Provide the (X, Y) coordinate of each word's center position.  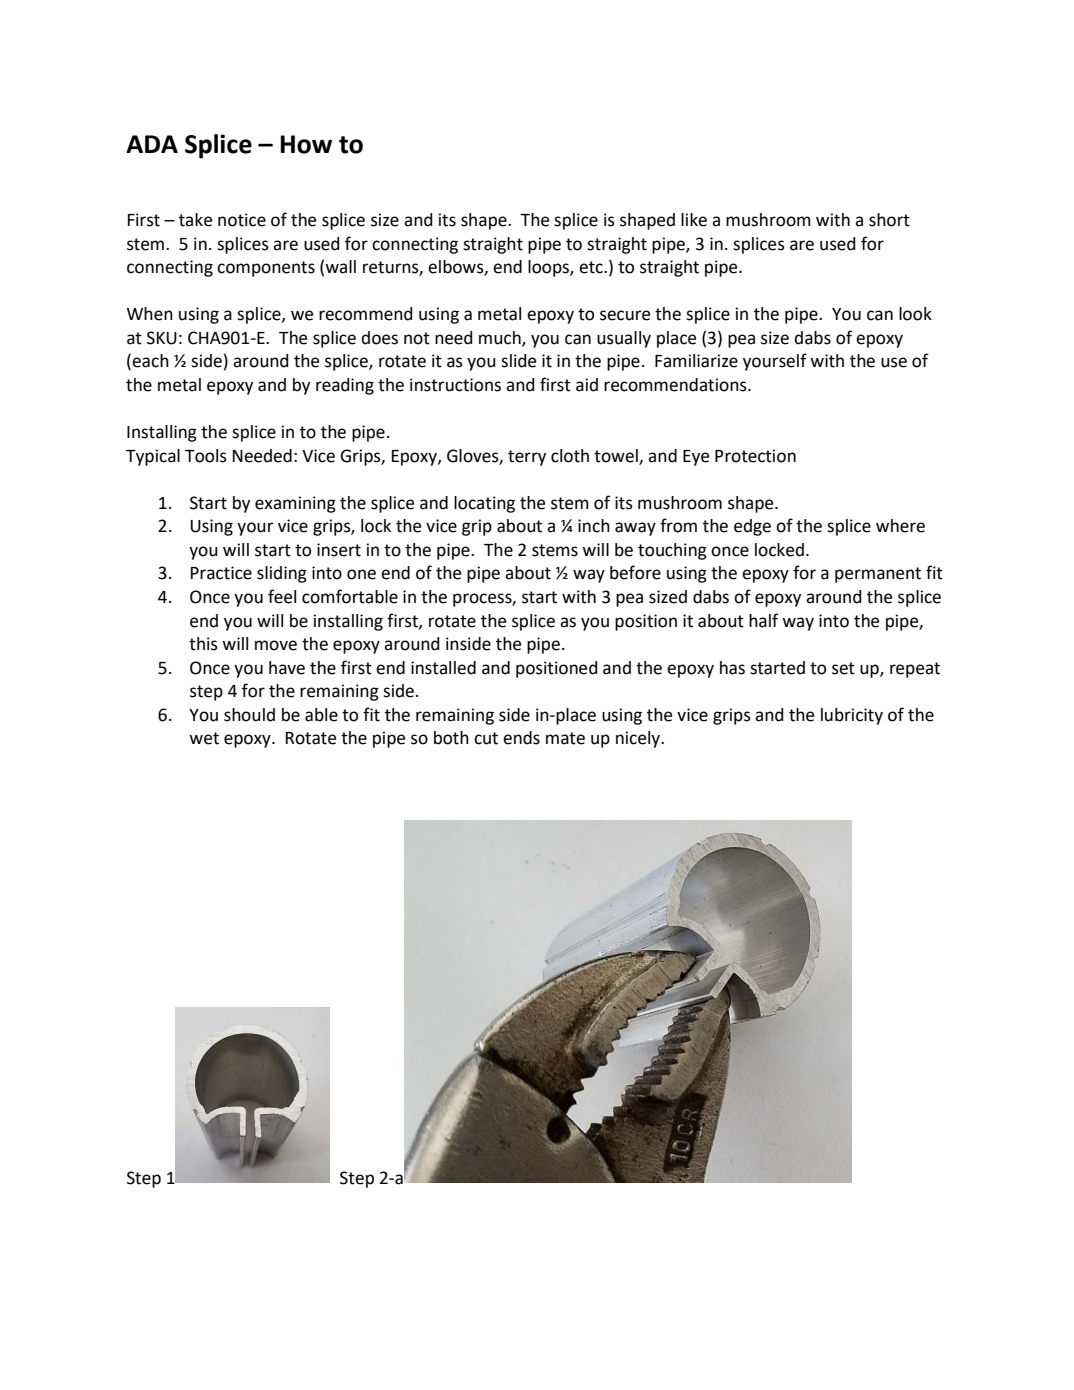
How (306, 144)
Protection (755, 456)
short (889, 220)
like (694, 220)
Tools (206, 456)
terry (527, 458)
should (249, 715)
